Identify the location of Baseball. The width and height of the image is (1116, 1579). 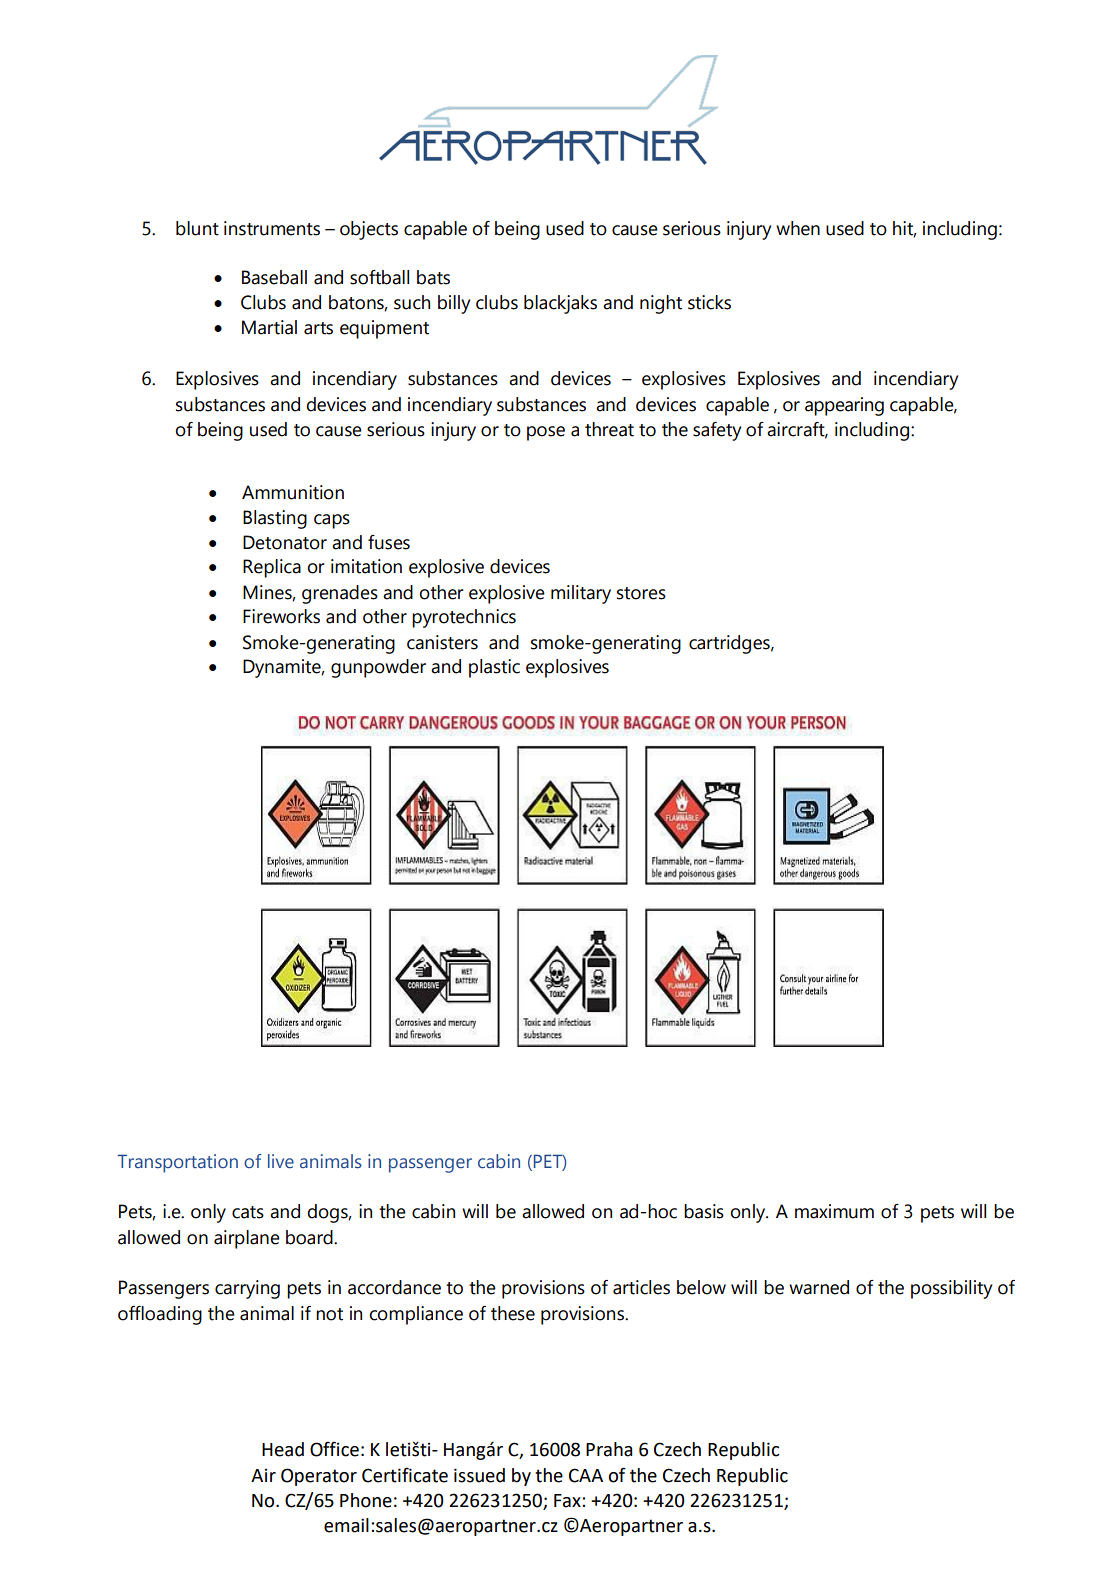
(274, 277).
